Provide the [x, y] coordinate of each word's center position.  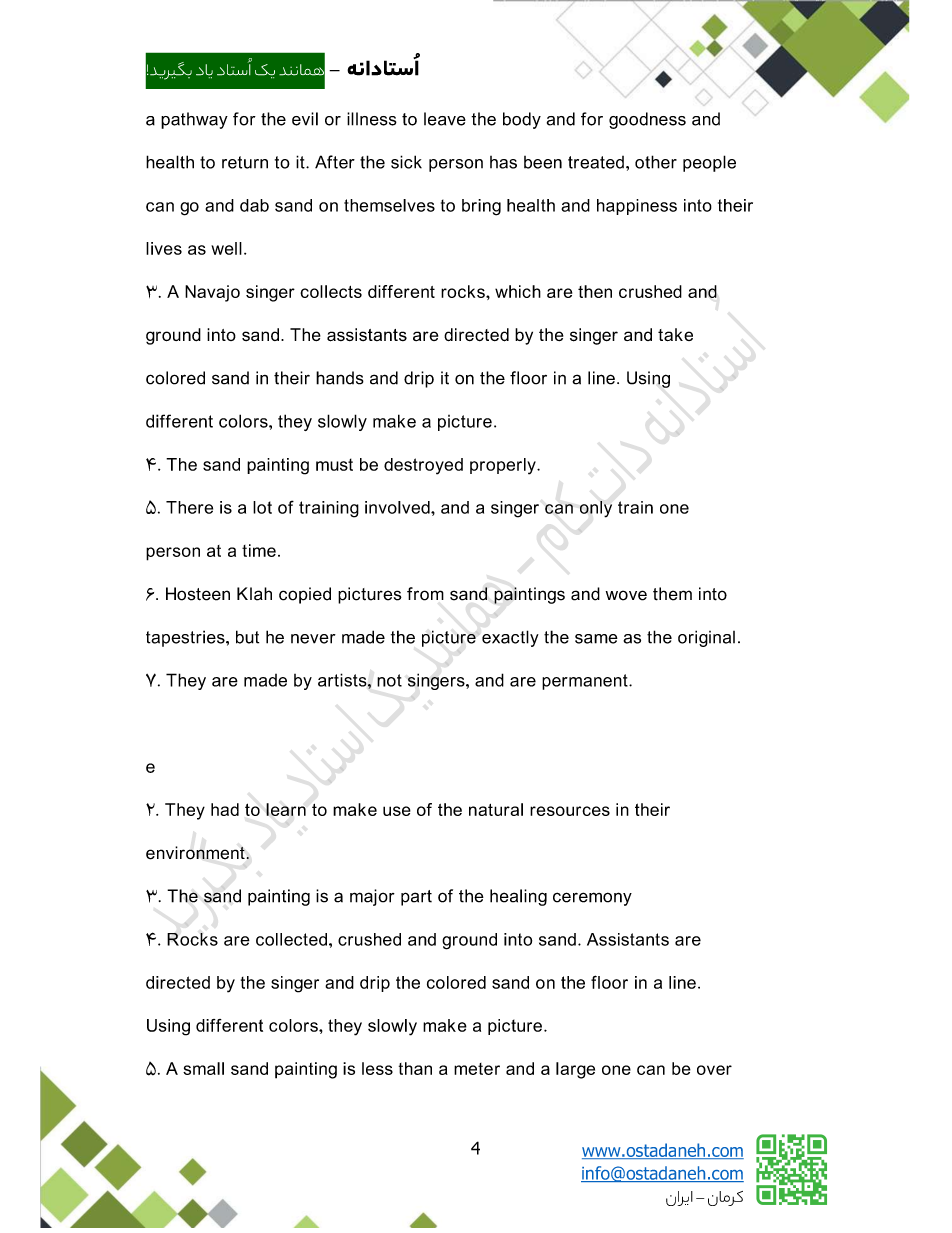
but [247, 637]
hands [340, 378]
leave [445, 119]
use [397, 811]
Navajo [212, 293]
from [425, 594]
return [245, 162]
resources [570, 811]
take [675, 334]
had [225, 809]
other [656, 162]
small [203, 1068]
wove [626, 595]
